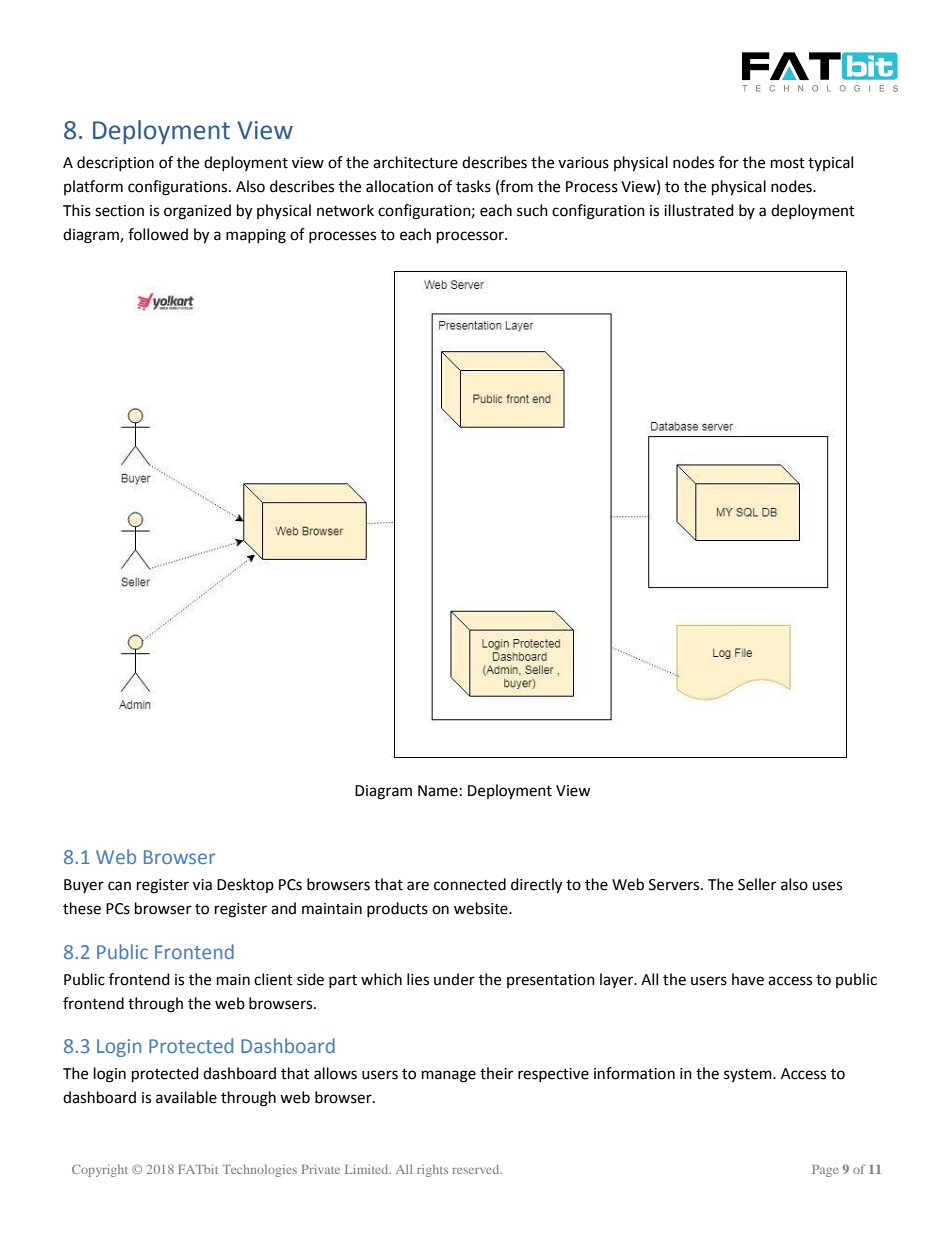 The image size is (952, 1233). I want to click on Seller, so click(757, 884).
